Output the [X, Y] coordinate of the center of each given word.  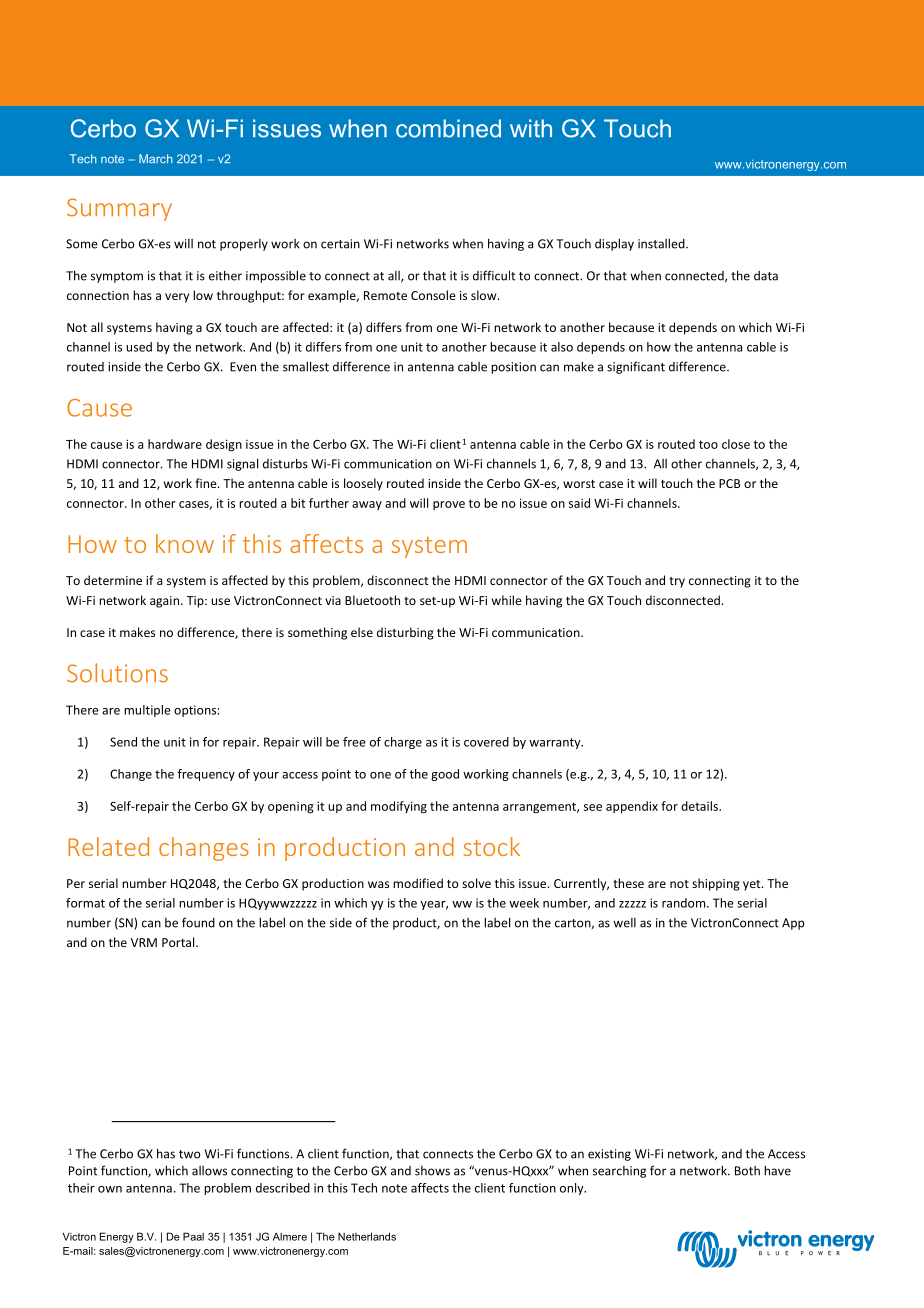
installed [662, 243]
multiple [147, 711]
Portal [179, 942]
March [156, 159]
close [736, 444]
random [685, 903]
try [677, 582]
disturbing [405, 633]
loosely [363, 484]
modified [418, 883]
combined [448, 128]
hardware [175, 444]
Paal [193, 1236]
